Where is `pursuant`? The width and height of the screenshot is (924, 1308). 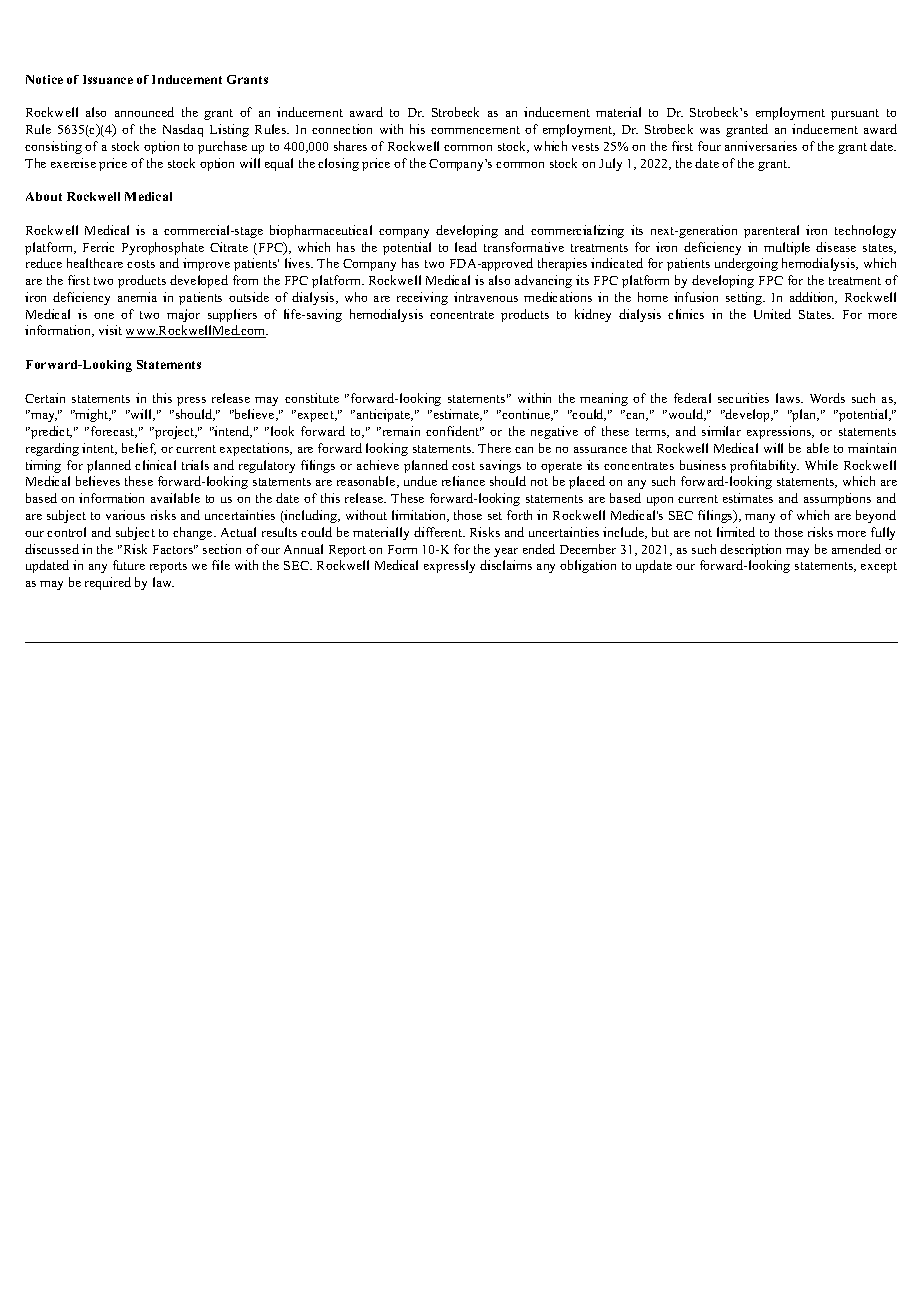 pursuant is located at coordinates (855, 114).
